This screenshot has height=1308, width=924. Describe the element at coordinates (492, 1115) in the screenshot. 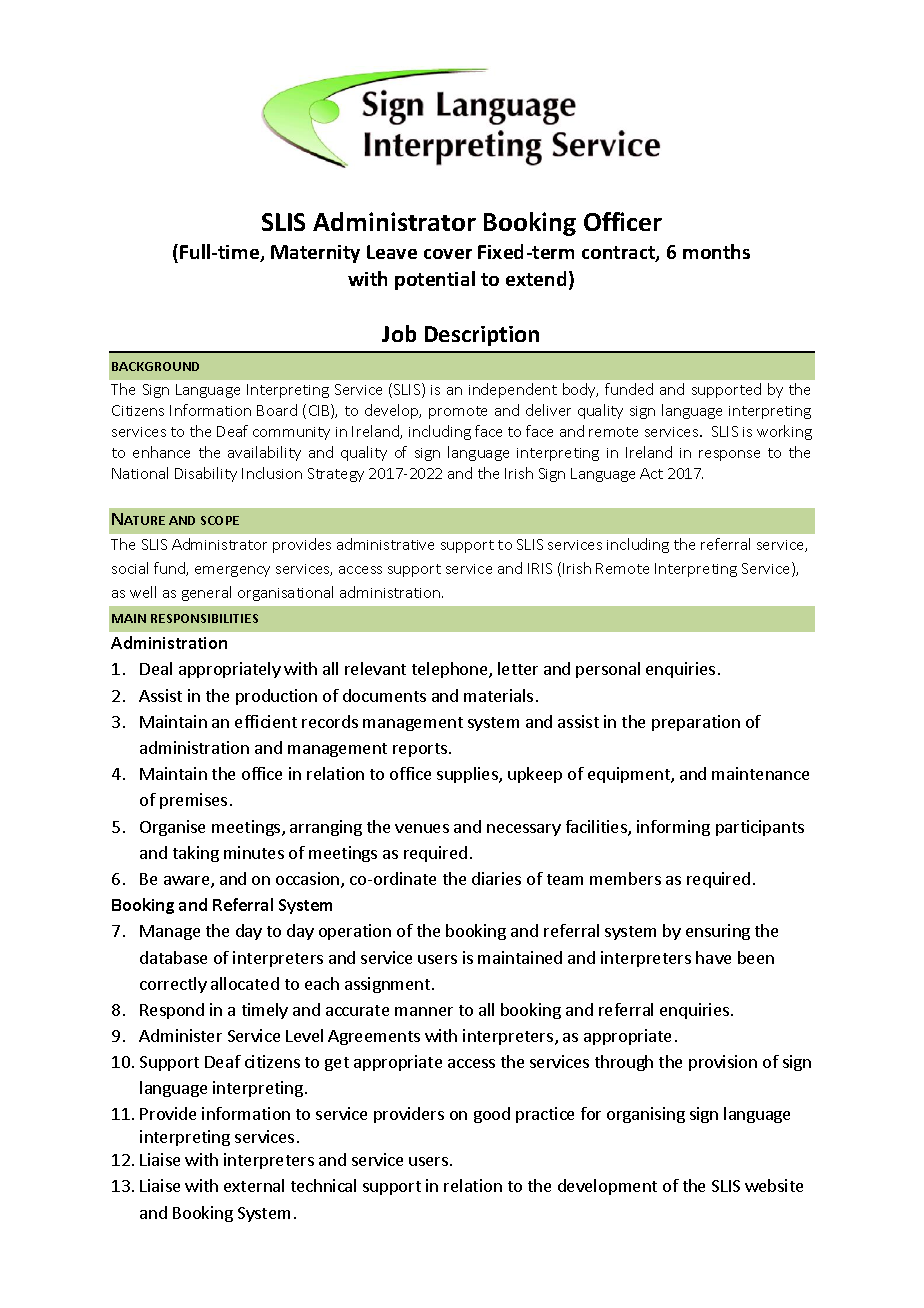

I see `good` at that location.
